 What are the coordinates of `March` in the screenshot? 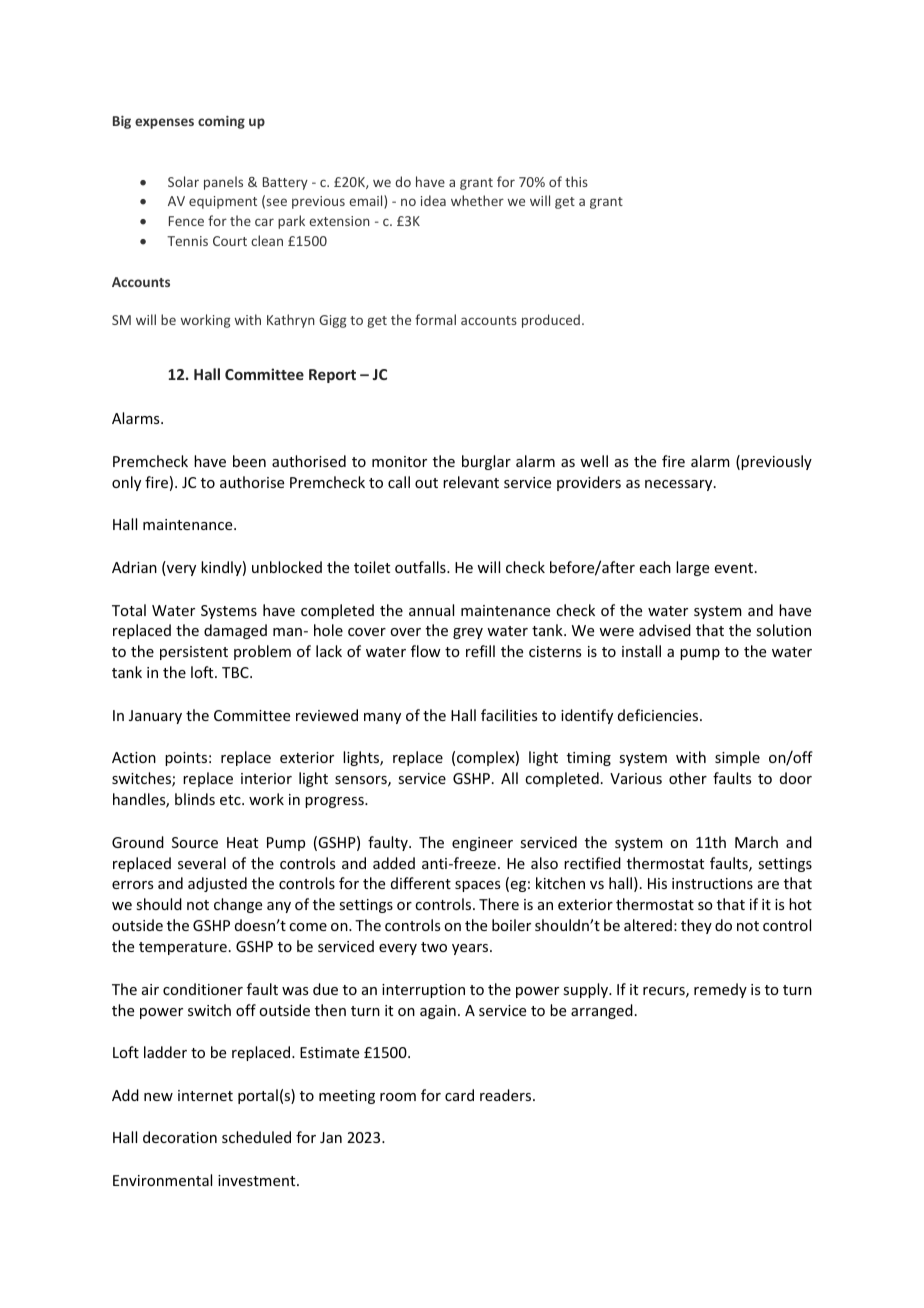 It's located at (756, 842).
